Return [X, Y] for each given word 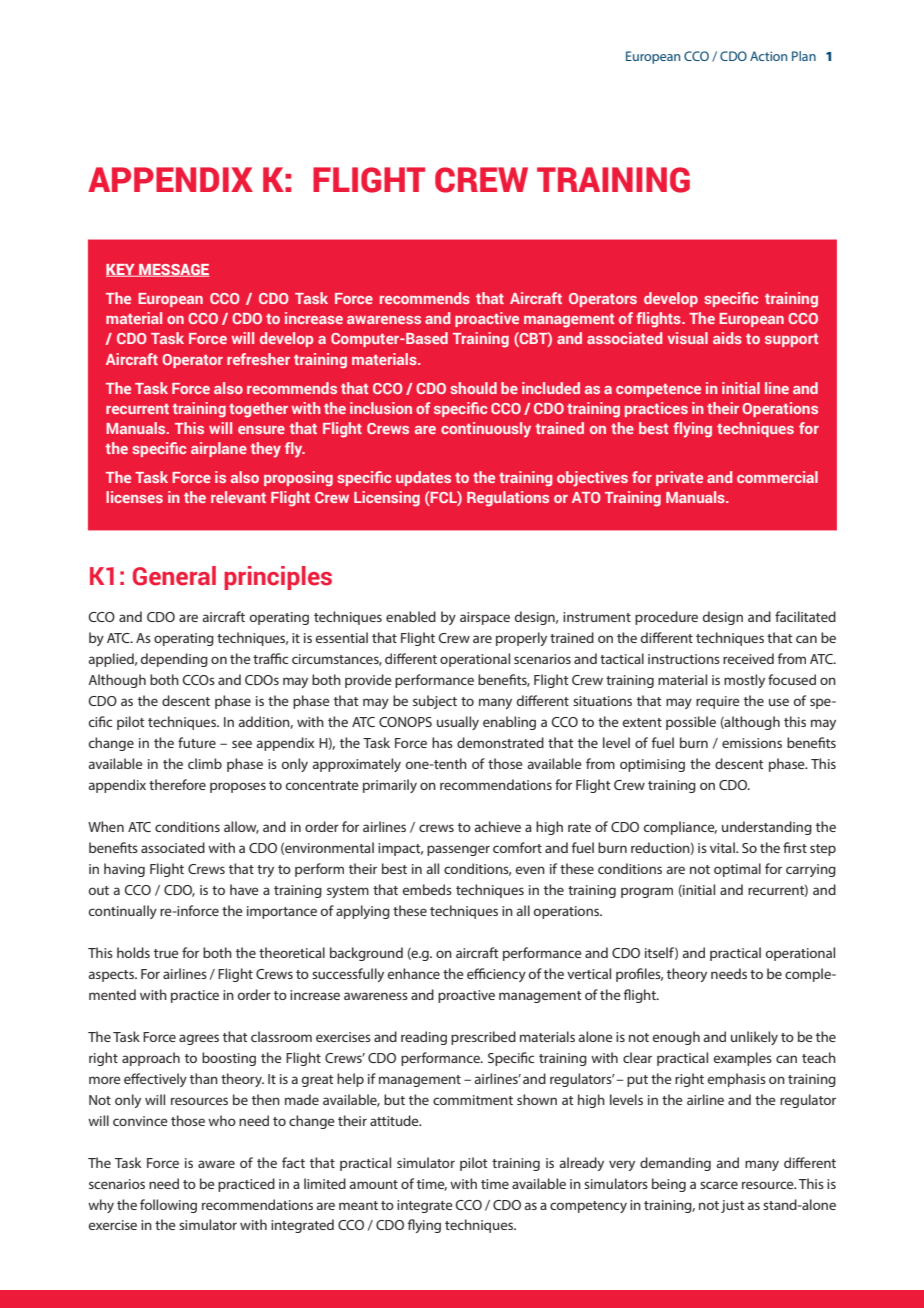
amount [374, 1184]
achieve [498, 826]
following [168, 1206]
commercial [777, 477]
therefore [177, 784]
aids [727, 338]
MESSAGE [173, 270]
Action [768, 56]
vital [723, 847]
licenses [134, 497]
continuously [486, 430]
